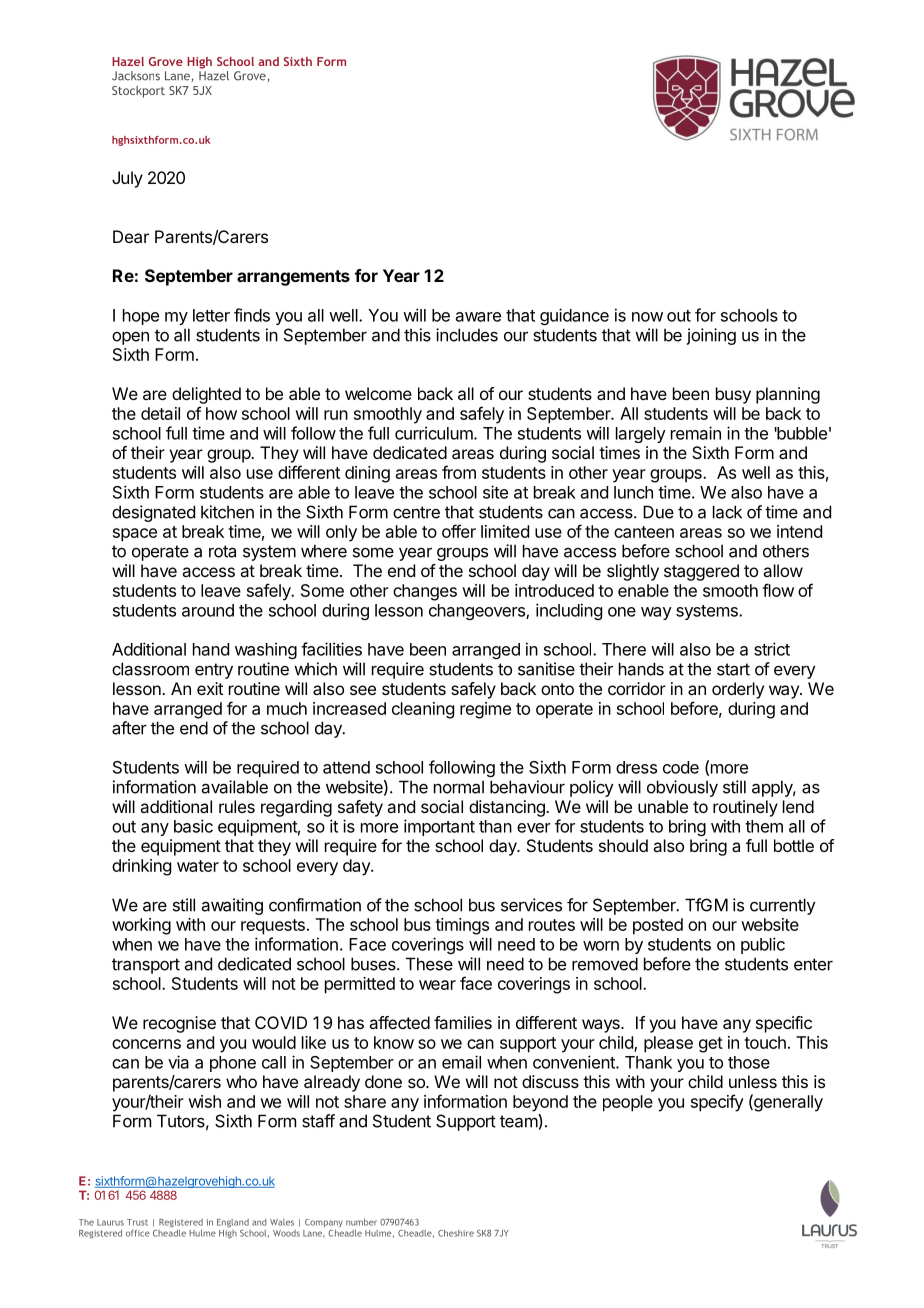 The width and height of the screenshot is (924, 1308). I want to click on public, so click(763, 945).
